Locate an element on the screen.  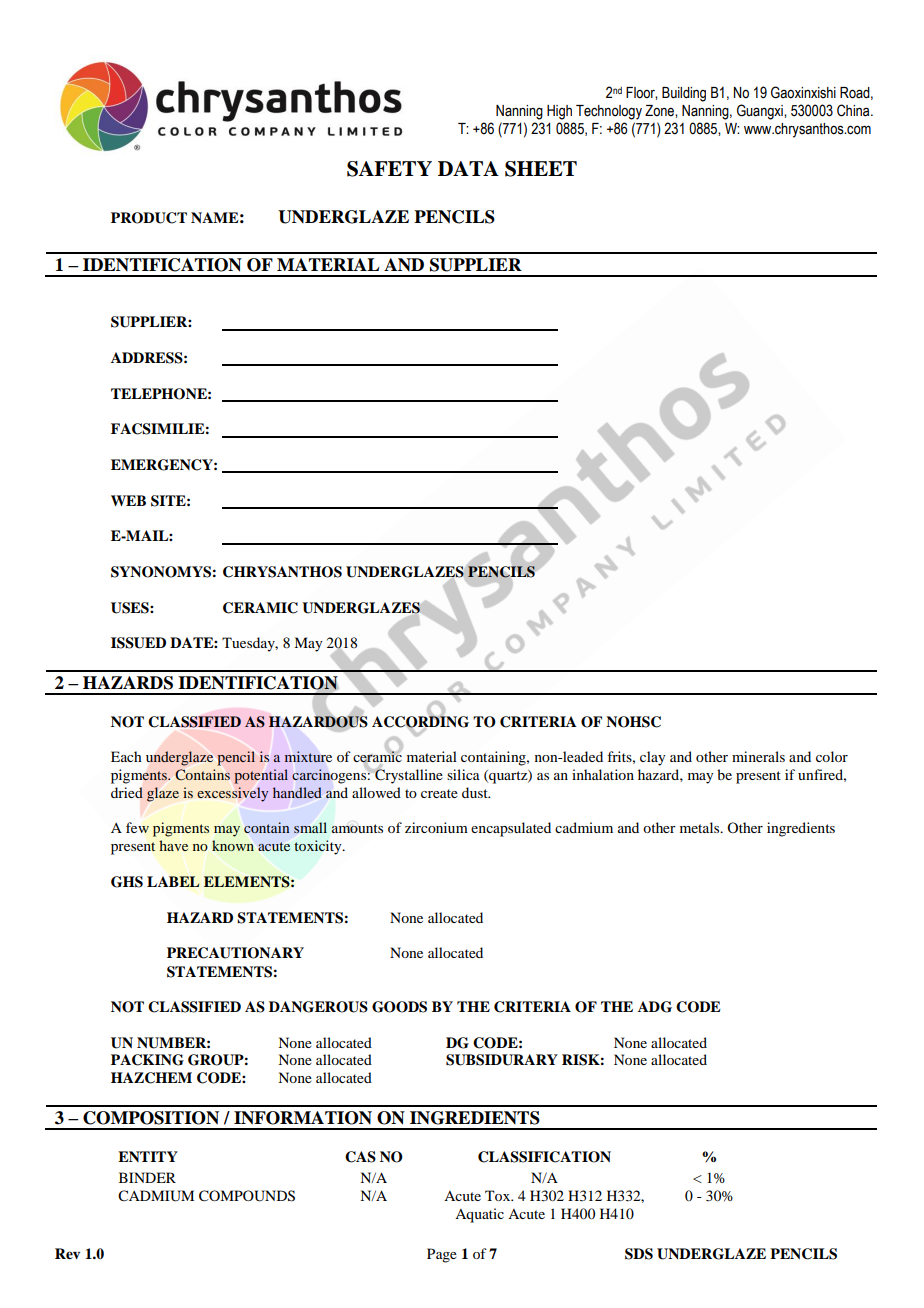
WEB is located at coordinates (128, 500).
